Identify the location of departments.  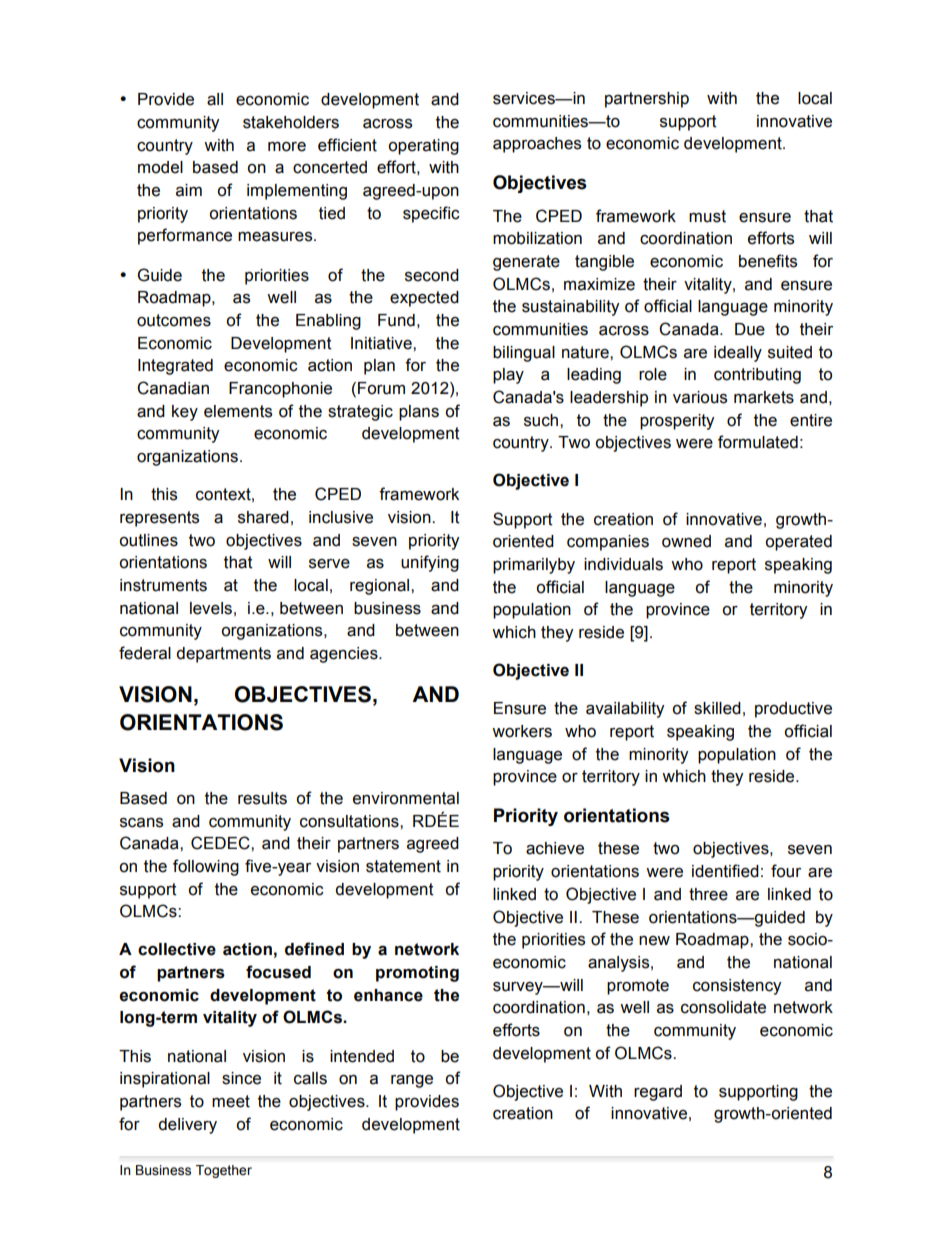
(223, 655).
